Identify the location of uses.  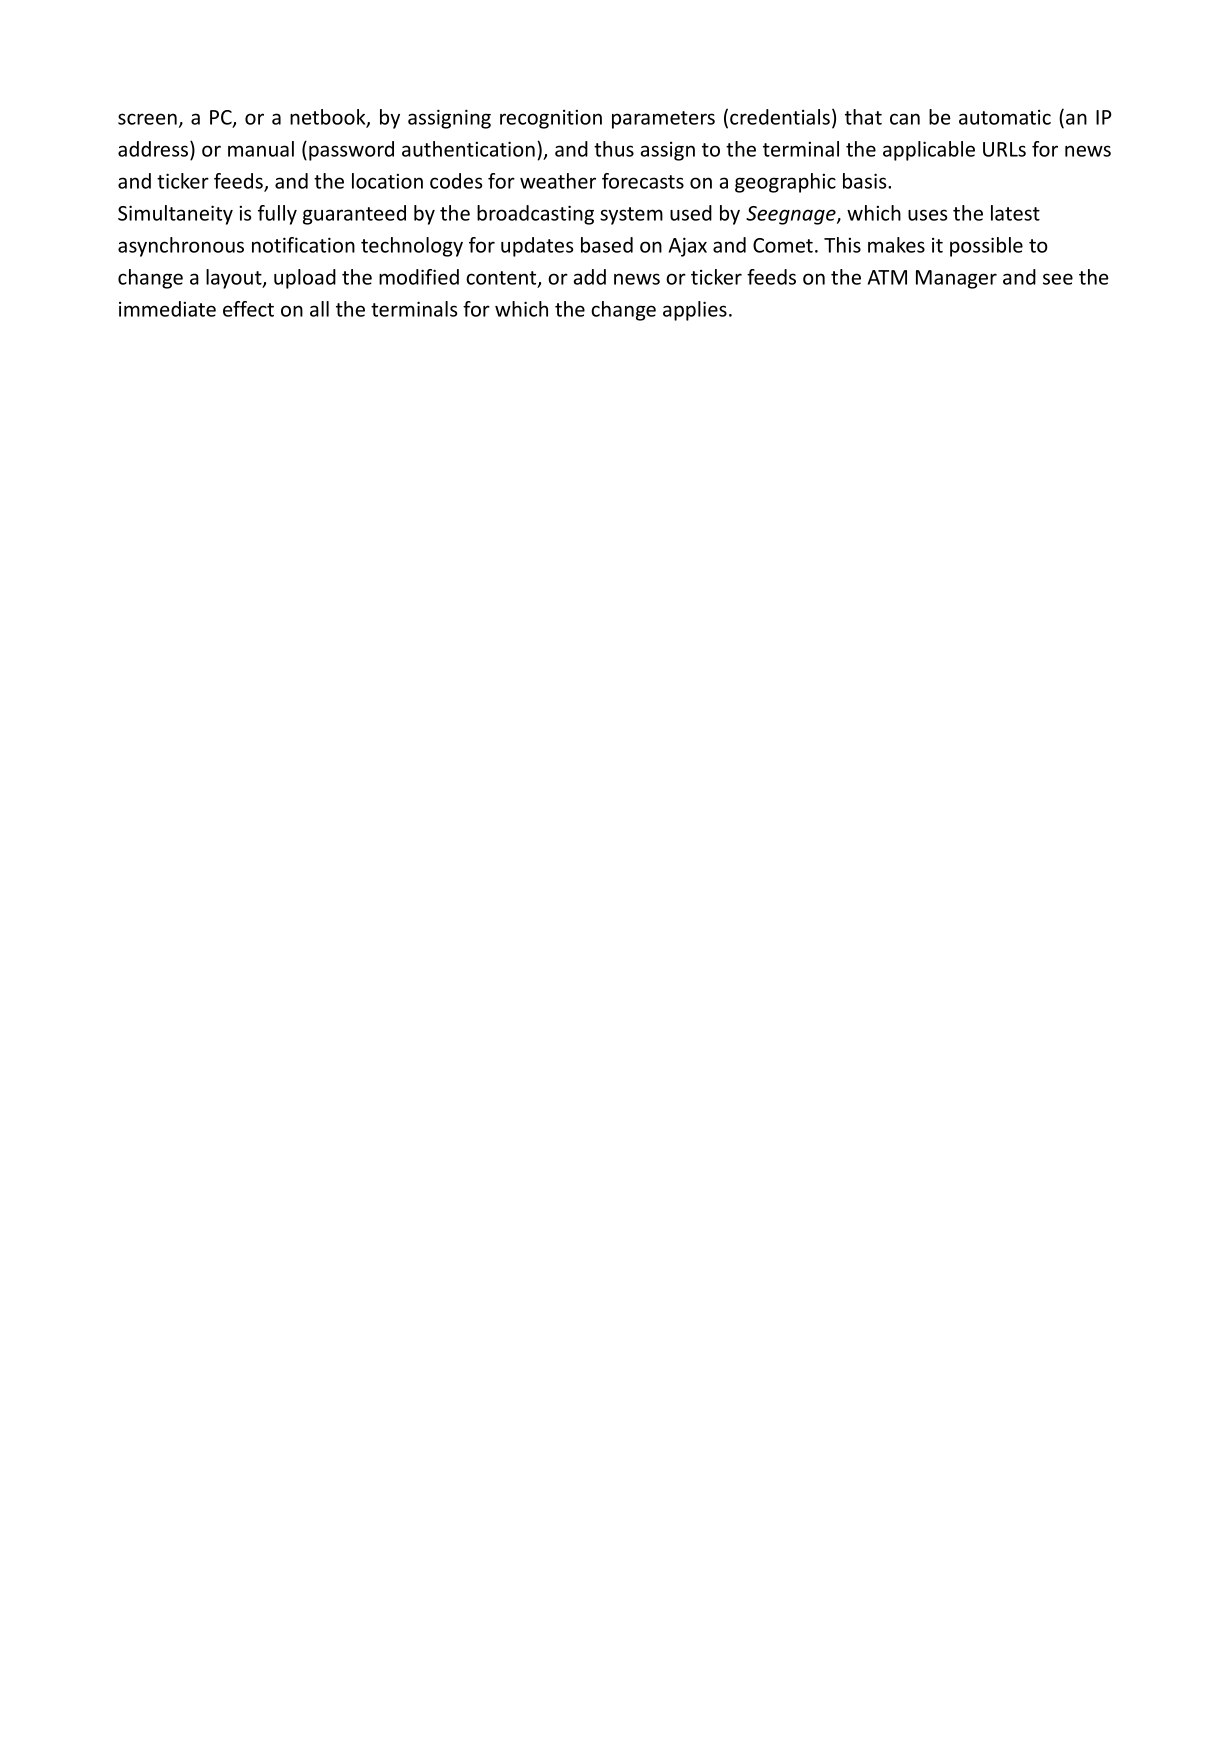
(928, 215).
